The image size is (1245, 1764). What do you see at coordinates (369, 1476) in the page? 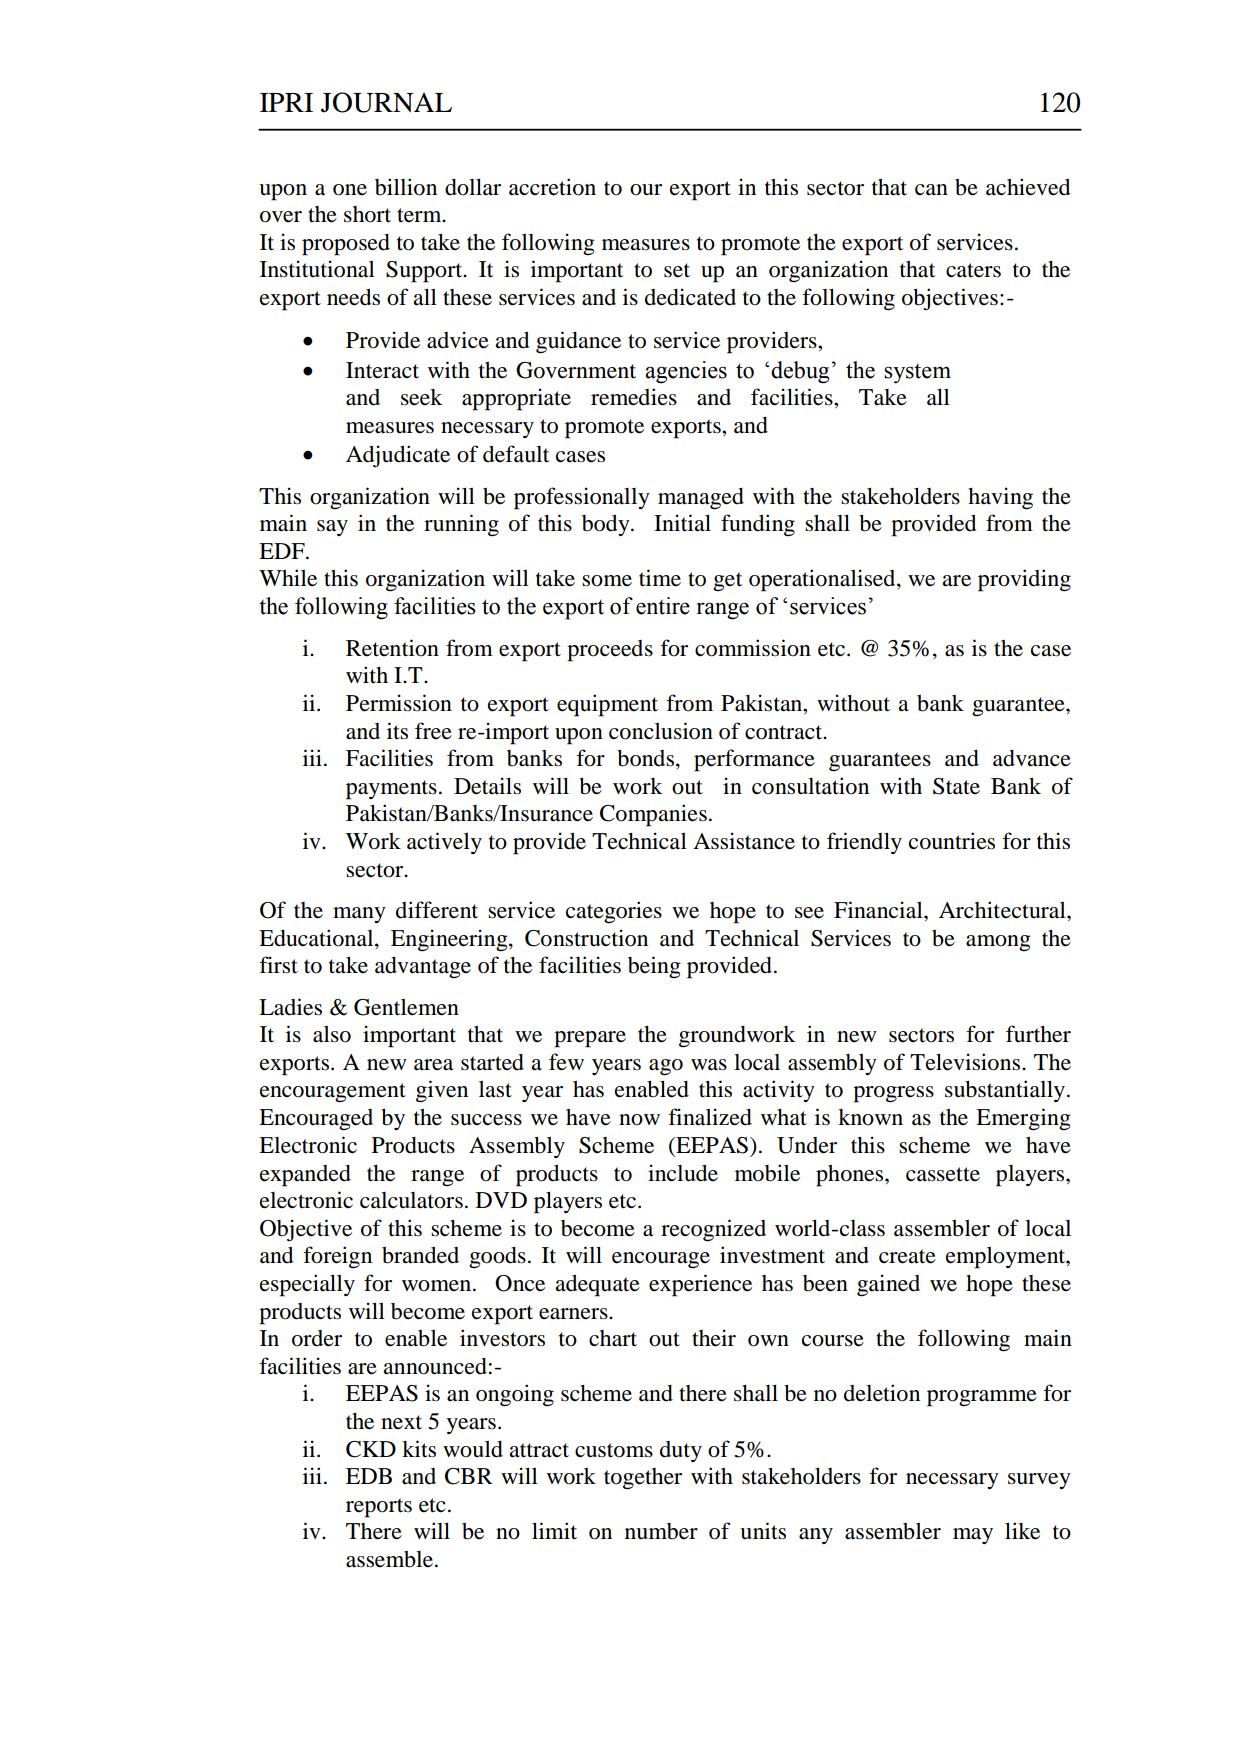
I see `EDB` at bounding box center [369, 1476].
